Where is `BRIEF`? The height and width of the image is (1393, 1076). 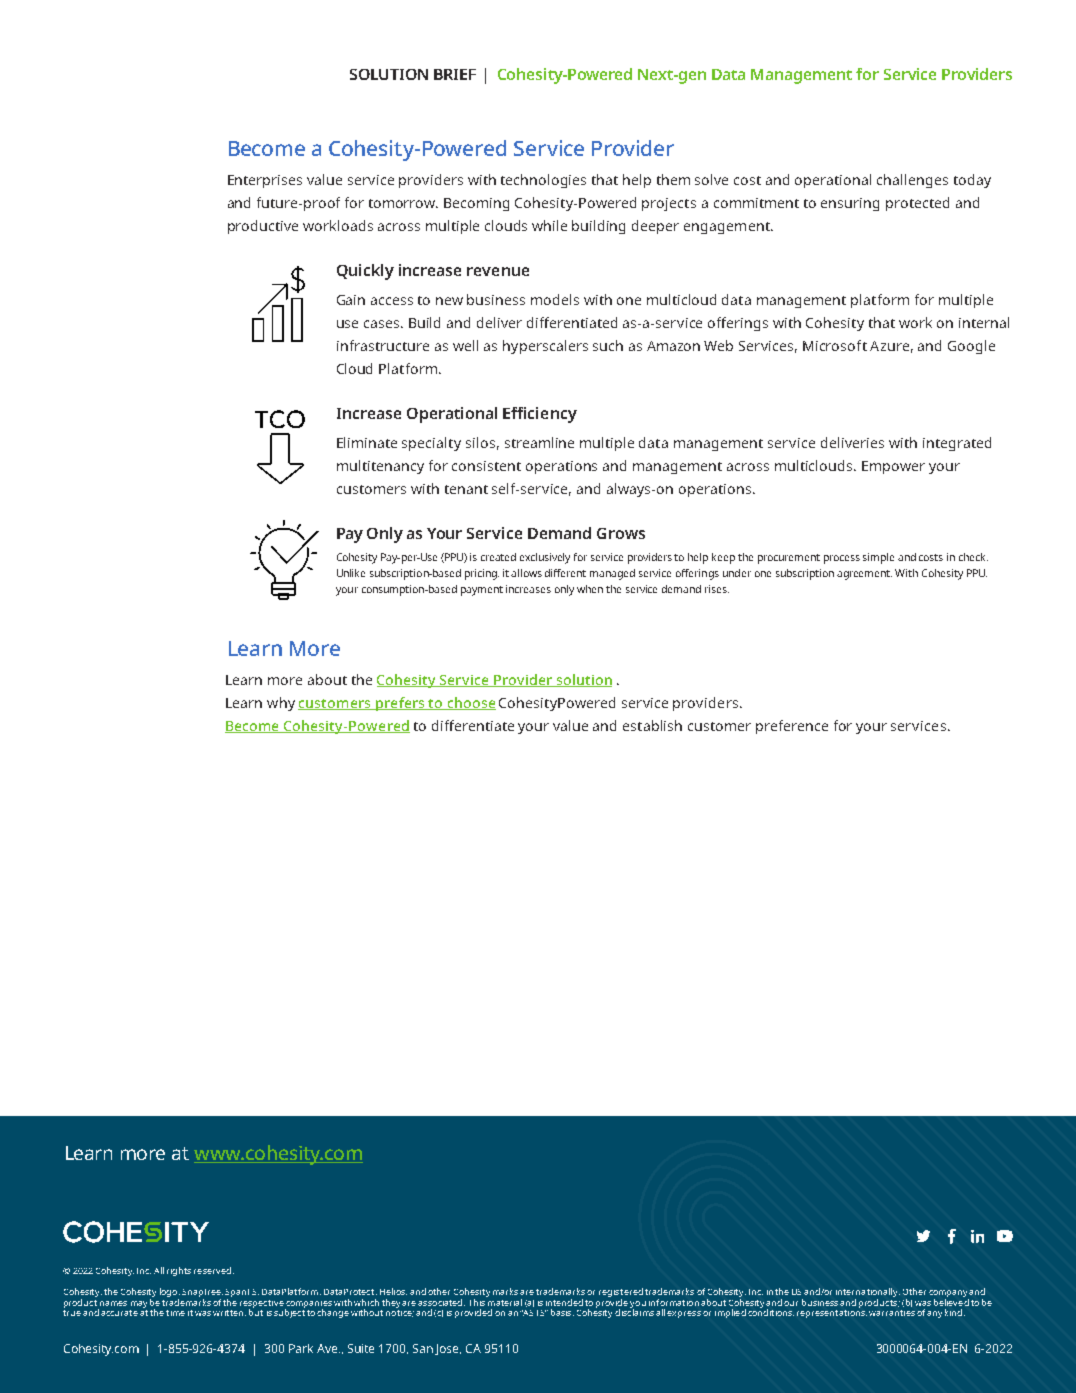
BRIEF is located at coordinates (455, 74).
